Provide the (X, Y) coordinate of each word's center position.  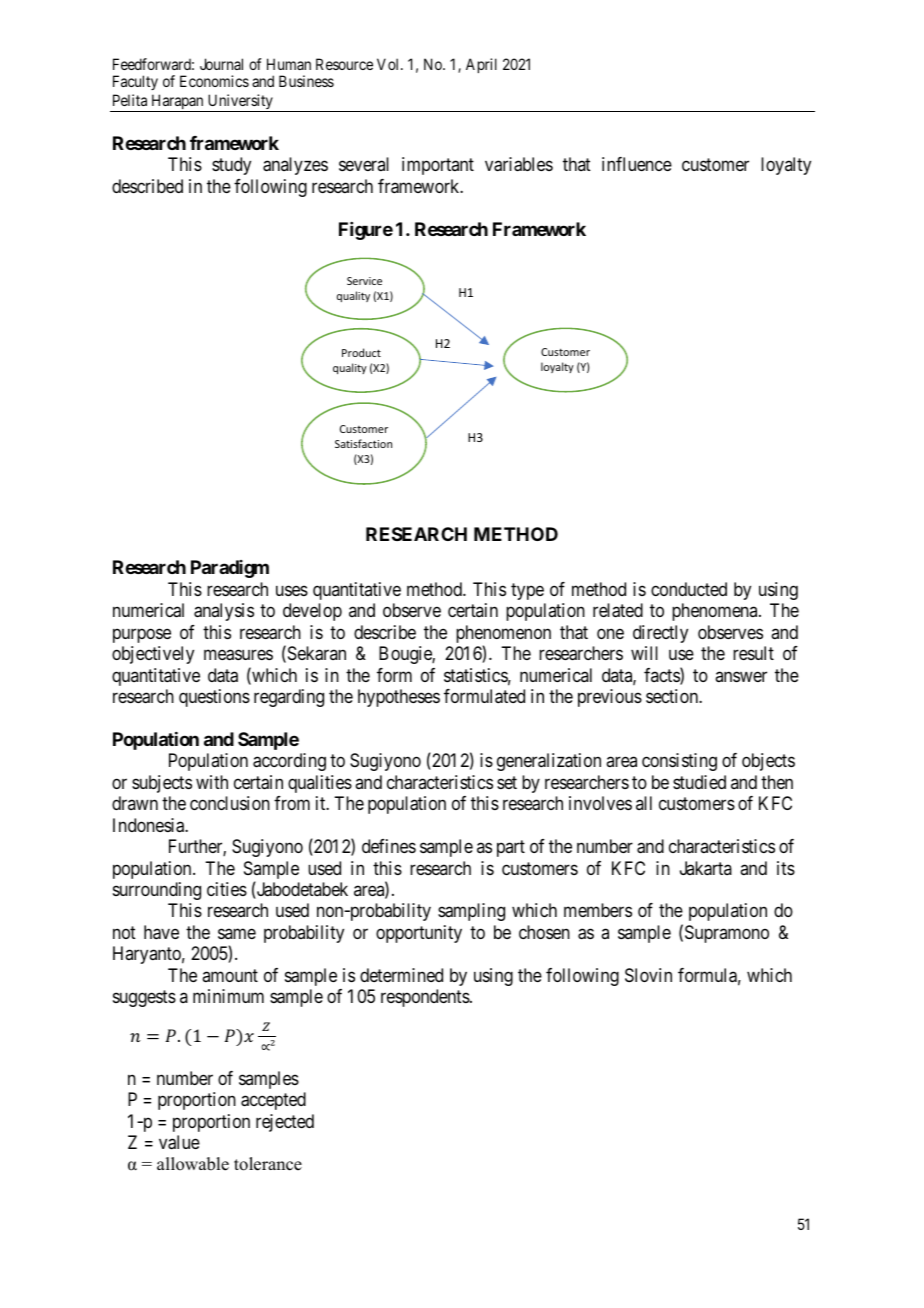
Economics (214, 81)
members (598, 910)
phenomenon (503, 635)
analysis (224, 612)
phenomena (716, 612)
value (179, 1142)
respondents (426, 998)
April (481, 65)
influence (637, 164)
